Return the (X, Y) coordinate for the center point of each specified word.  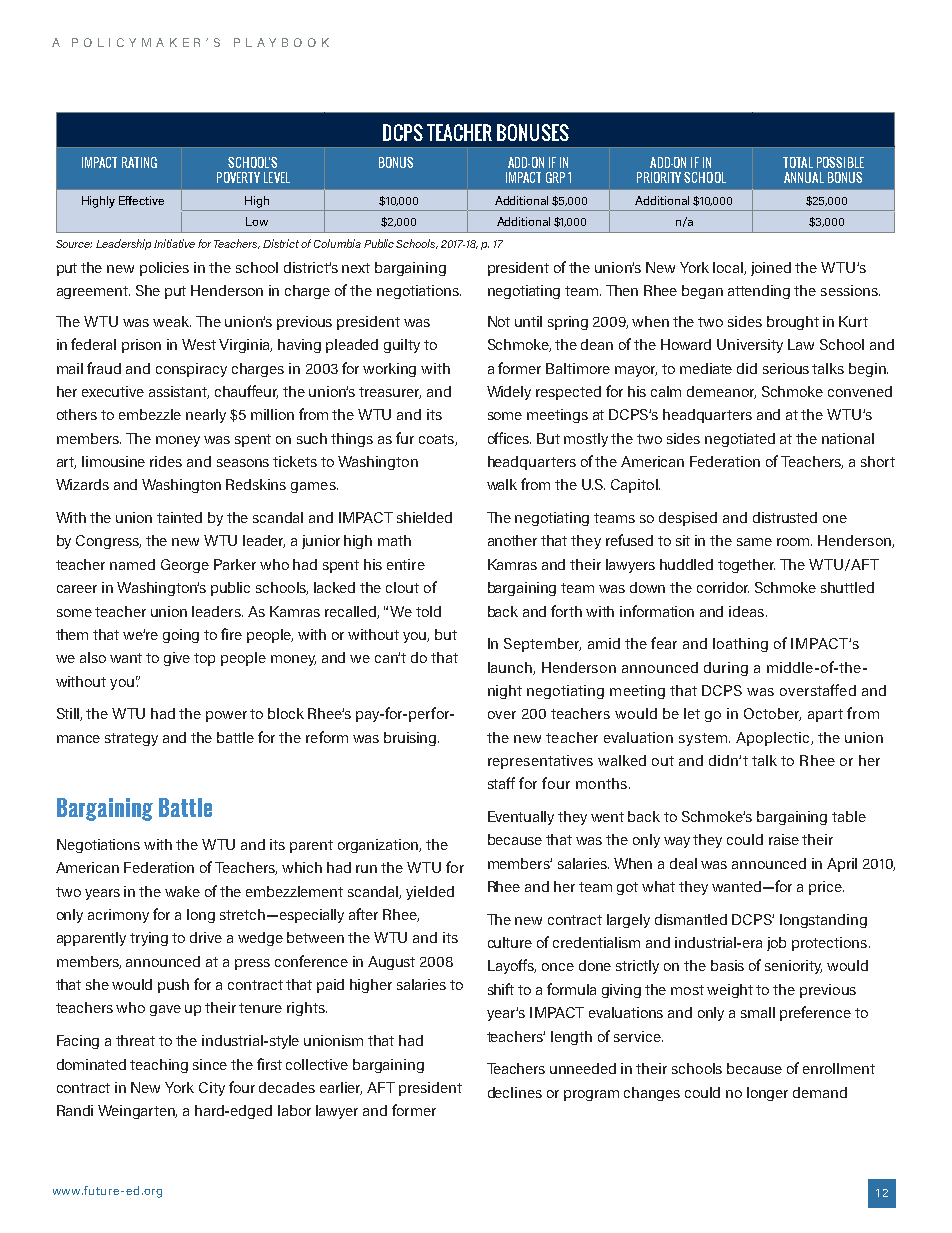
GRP (555, 177)
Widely (509, 393)
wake (182, 891)
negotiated (740, 440)
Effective (141, 200)
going (181, 636)
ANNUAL (804, 177)
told (428, 611)
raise (784, 839)
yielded (430, 893)
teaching (159, 1066)
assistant (179, 392)
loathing (740, 645)
